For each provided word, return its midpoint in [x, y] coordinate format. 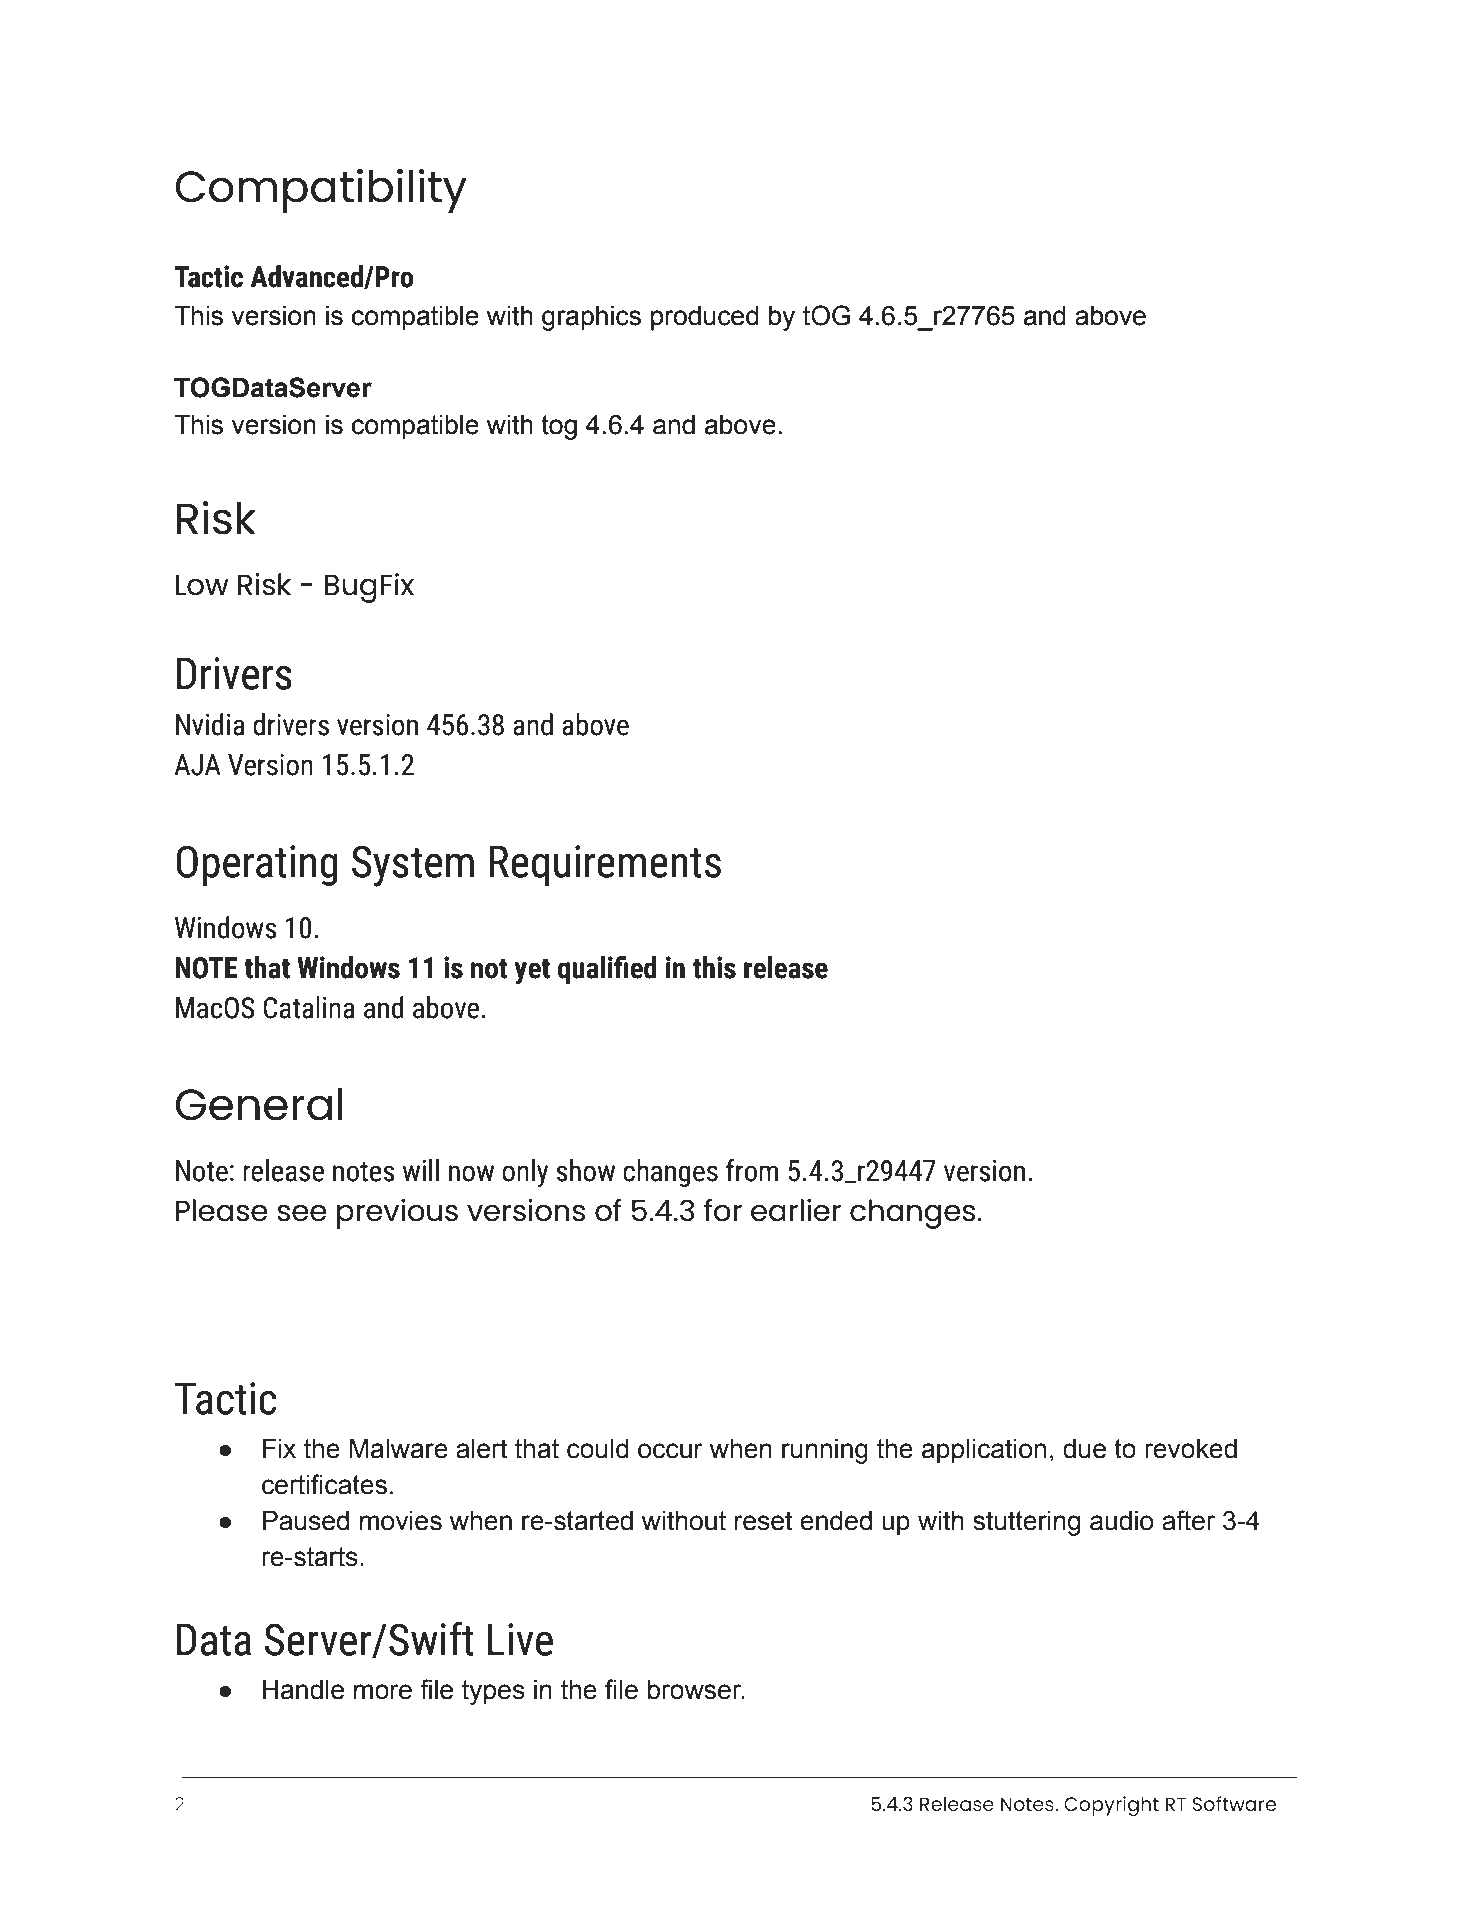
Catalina [309, 1007]
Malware [399, 1449]
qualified [607, 970]
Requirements [605, 865]
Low [202, 585]
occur [670, 1451]
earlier [796, 1210]
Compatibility [321, 191]
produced [705, 318]
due [1084, 1449]
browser [696, 1690]
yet [532, 972]
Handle [303, 1690]
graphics [591, 318]
